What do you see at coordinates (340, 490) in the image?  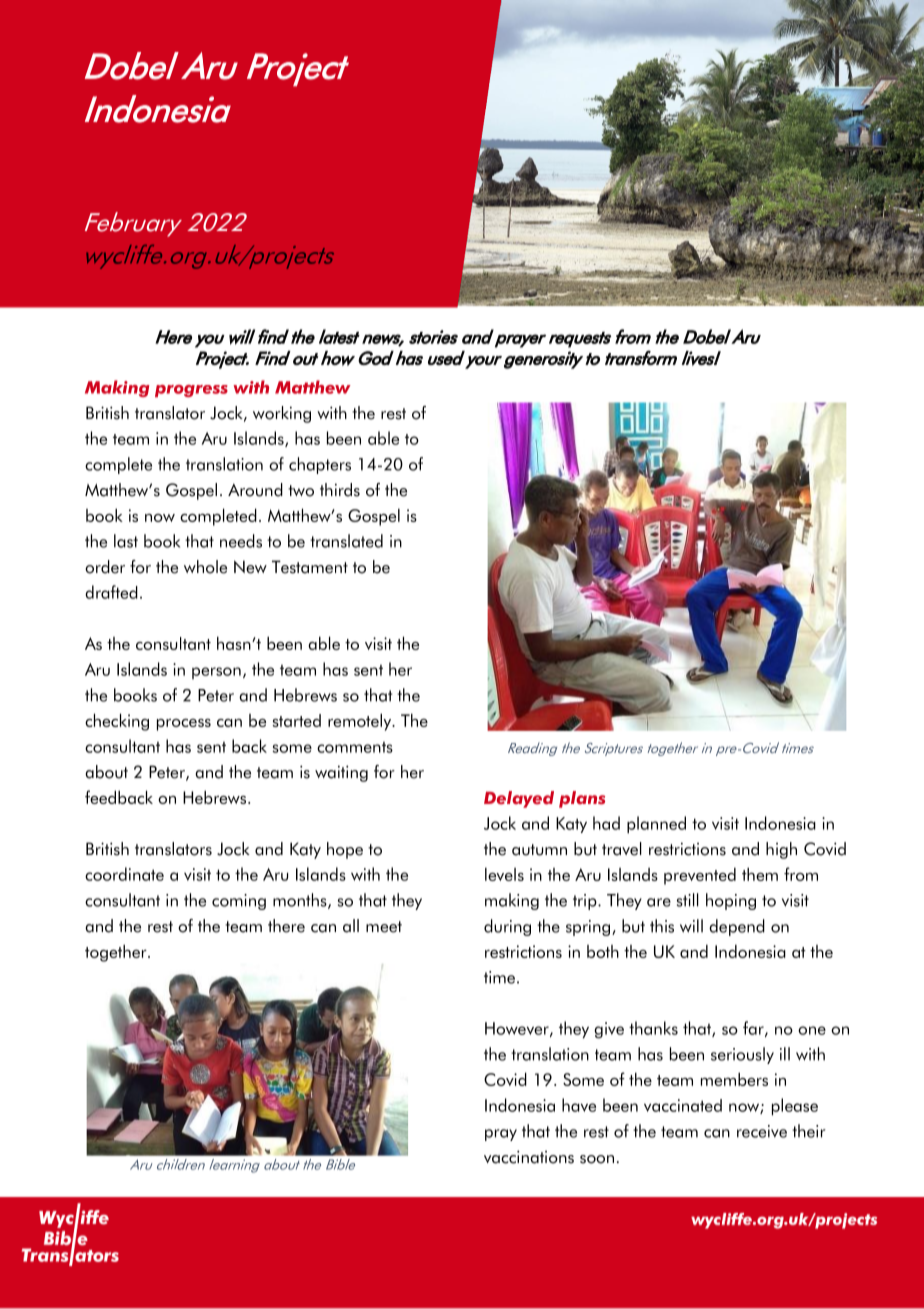 I see `thirds` at bounding box center [340, 490].
